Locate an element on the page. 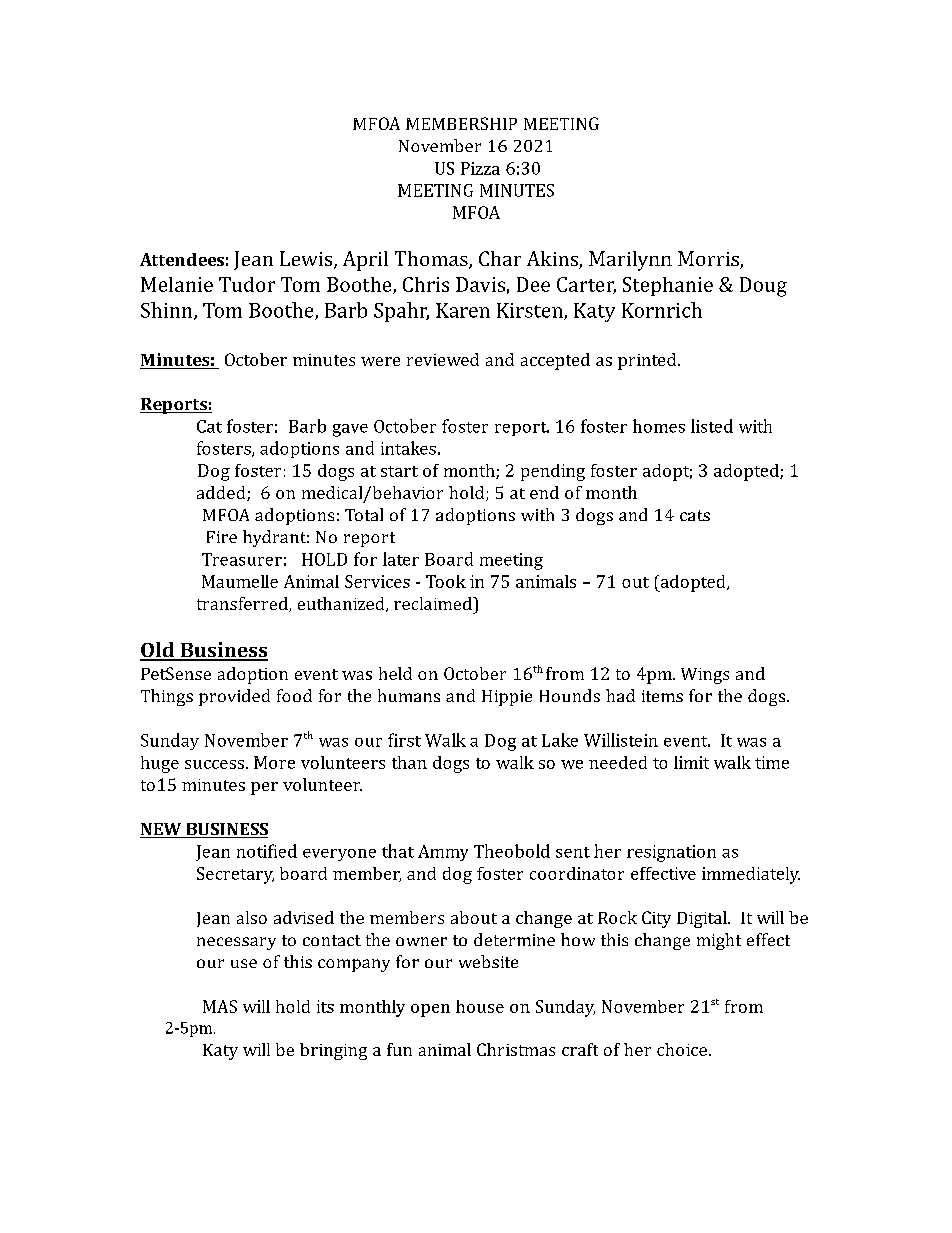 Image resolution: width=952 pixels, height=1233 pixels. house is located at coordinates (480, 1006).
